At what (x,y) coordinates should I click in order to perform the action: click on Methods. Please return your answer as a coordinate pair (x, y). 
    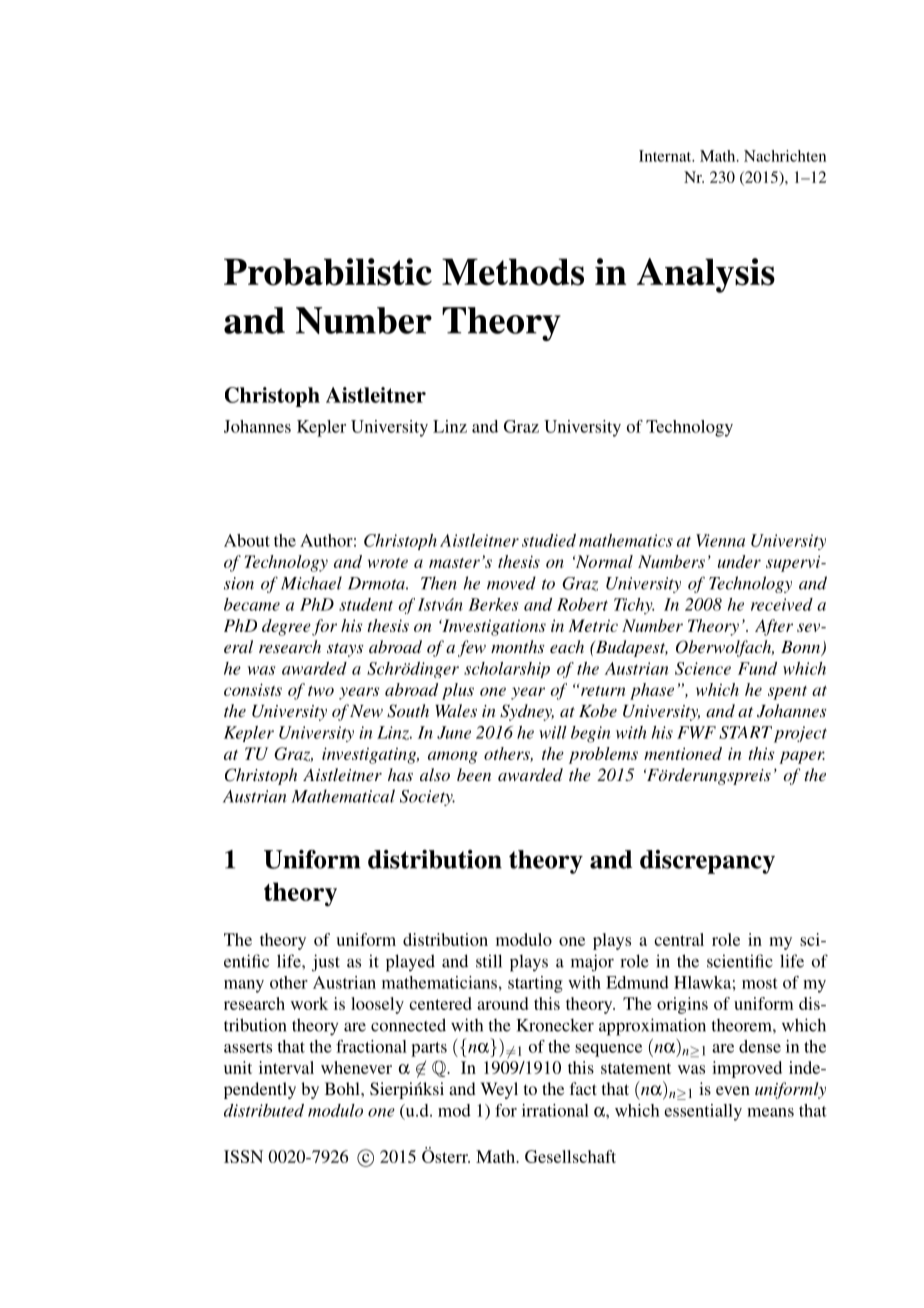
    Looking at the image, I should click on (513, 272).
